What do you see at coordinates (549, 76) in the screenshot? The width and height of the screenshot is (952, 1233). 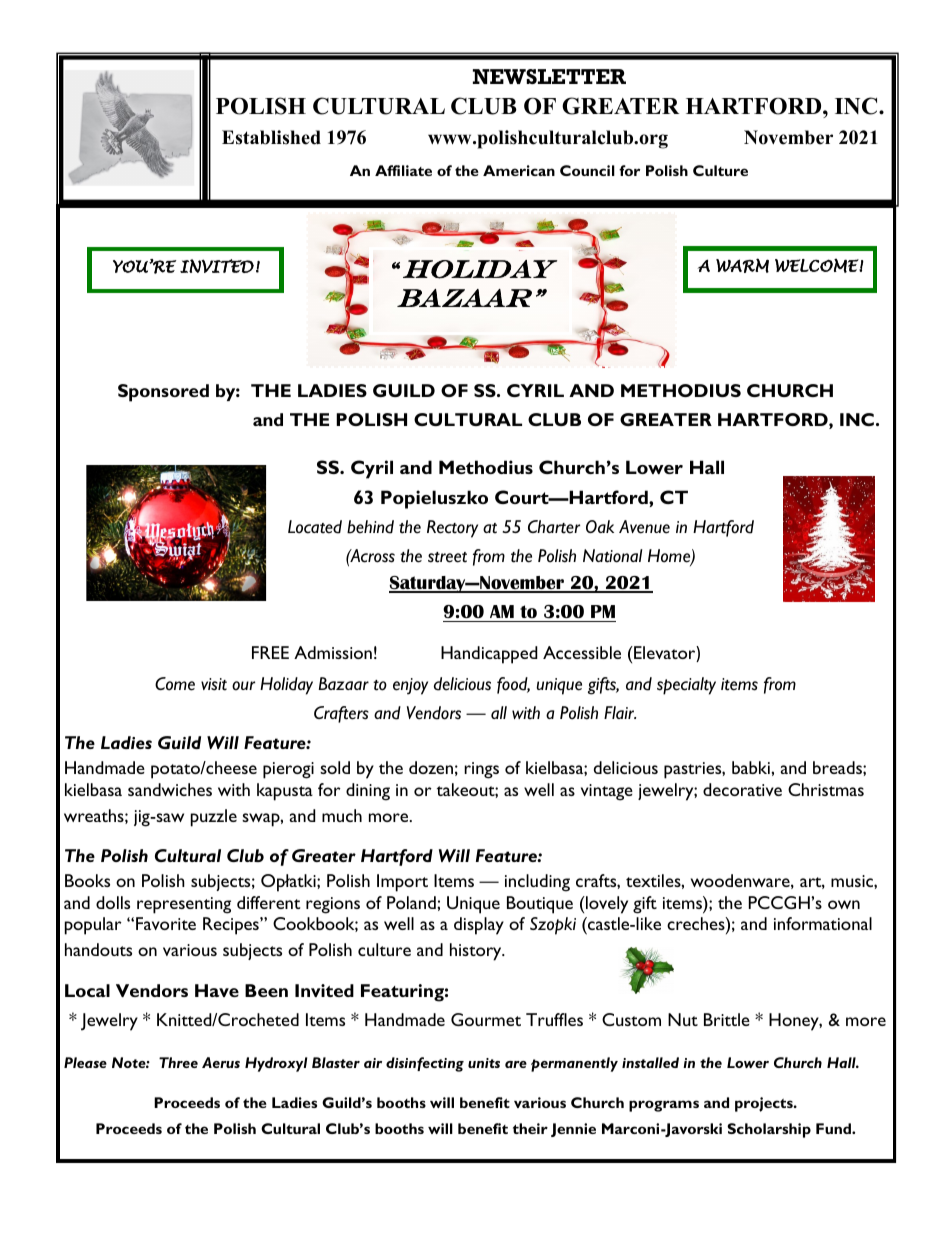 I see `NEWSLETTER` at bounding box center [549, 76].
